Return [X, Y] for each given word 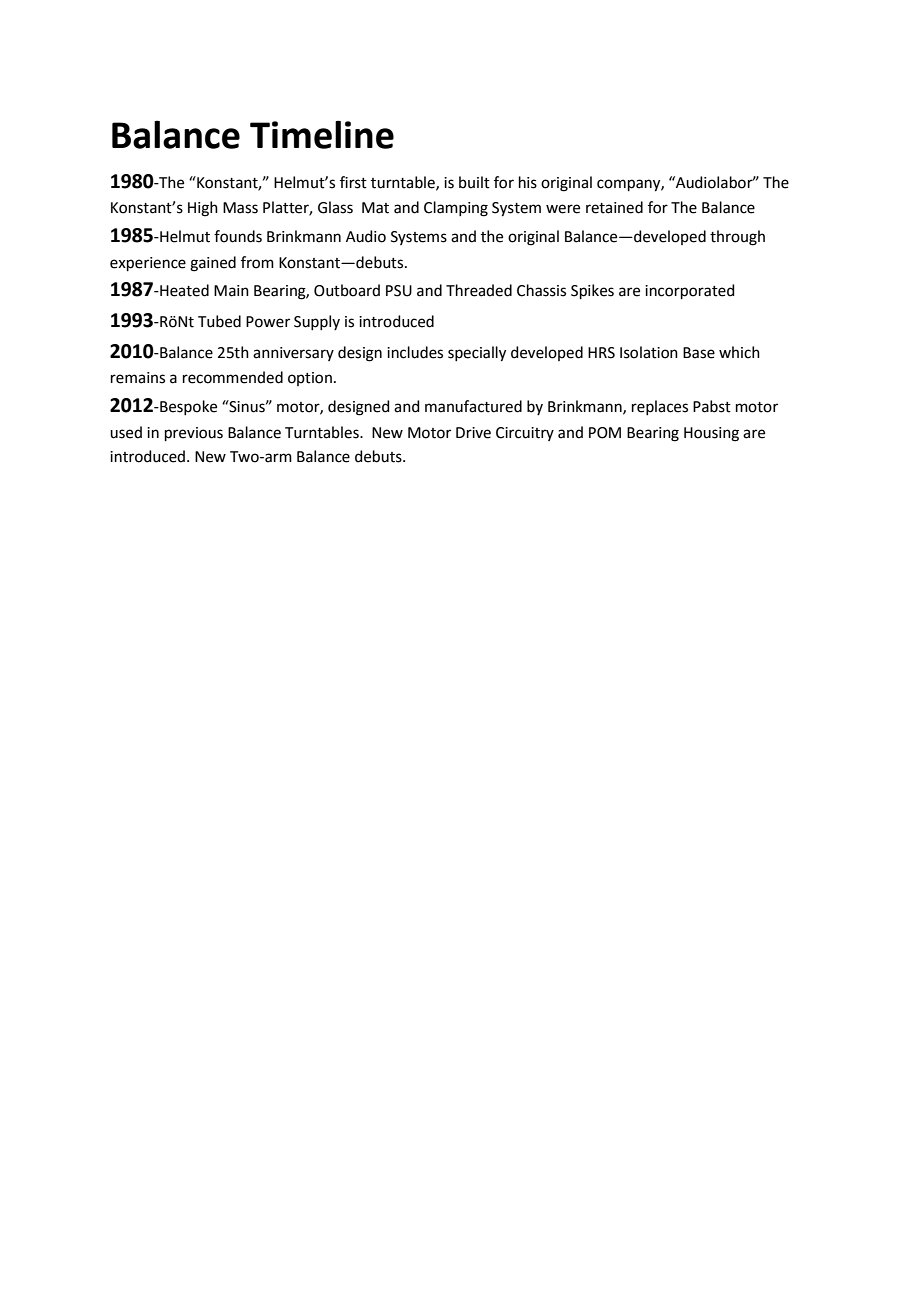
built [474, 182]
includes [415, 352]
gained [213, 264]
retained [614, 207]
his [528, 182]
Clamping [456, 209]
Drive [473, 433]
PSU [399, 291]
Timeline [322, 134]
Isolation [649, 352]
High [203, 209]
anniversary [293, 354]
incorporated [690, 291]
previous [194, 434]
